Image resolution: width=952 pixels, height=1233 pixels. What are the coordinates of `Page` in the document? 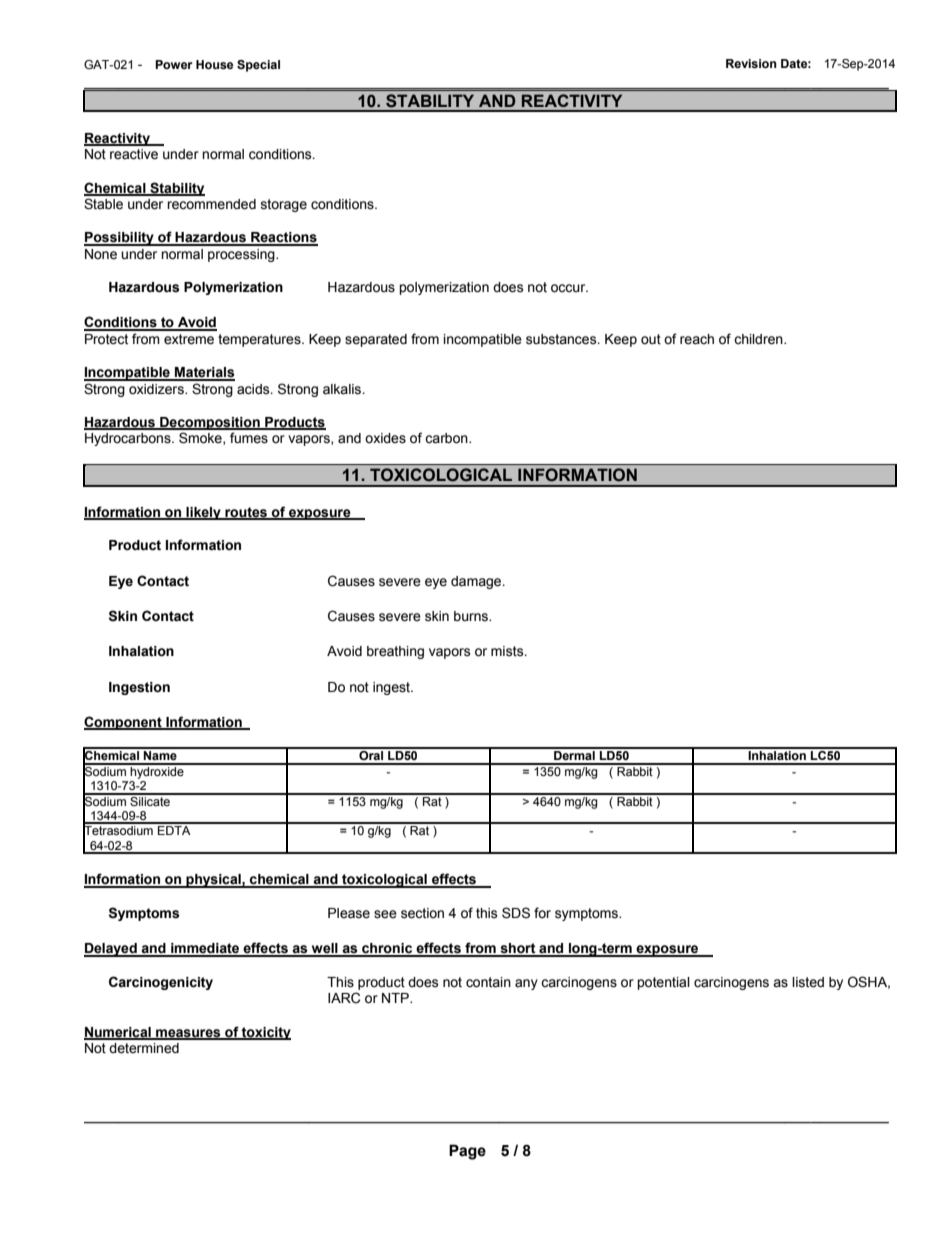 It's located at (467, 1152).
